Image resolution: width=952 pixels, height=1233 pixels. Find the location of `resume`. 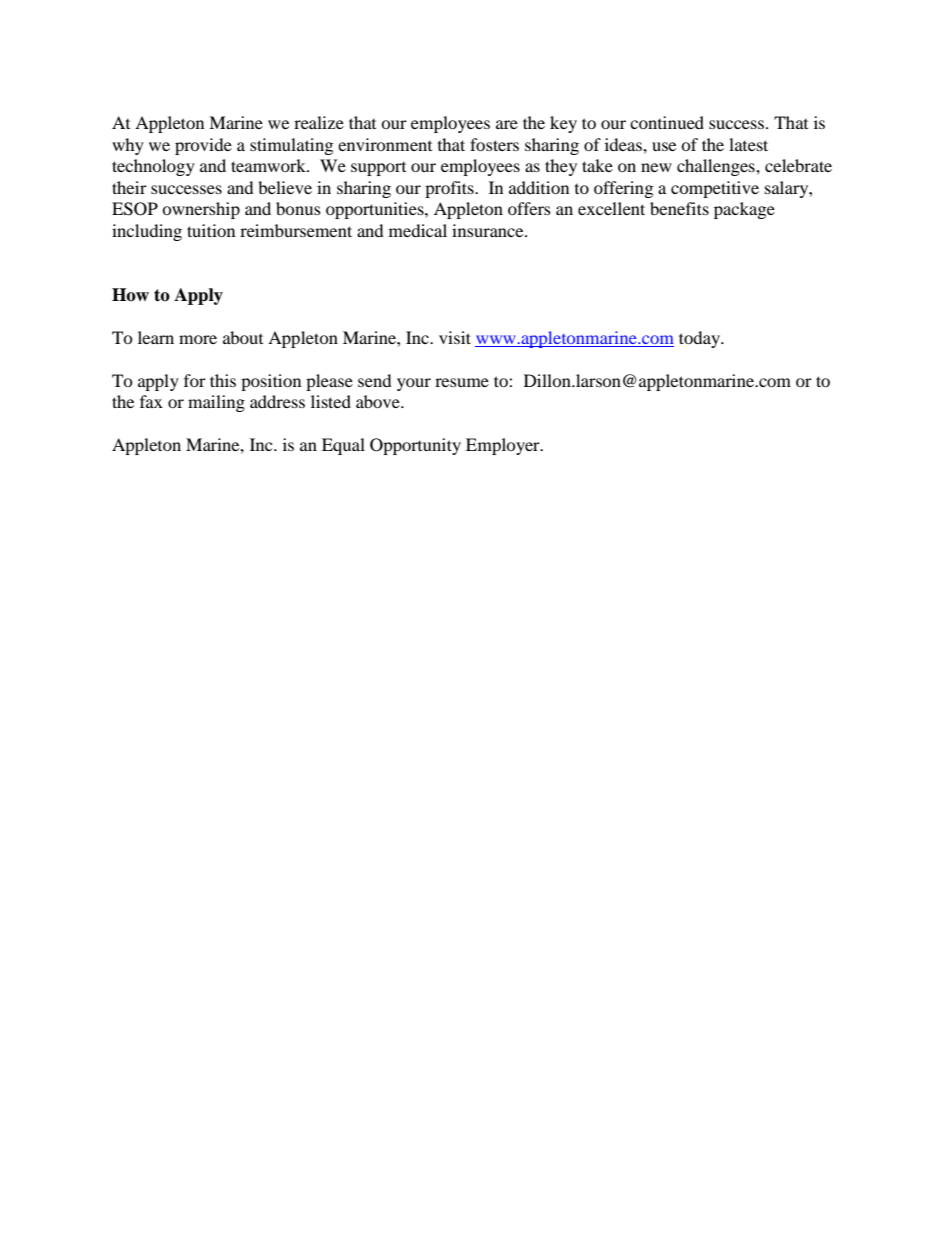

resume is located at coordinates (462, 382).
